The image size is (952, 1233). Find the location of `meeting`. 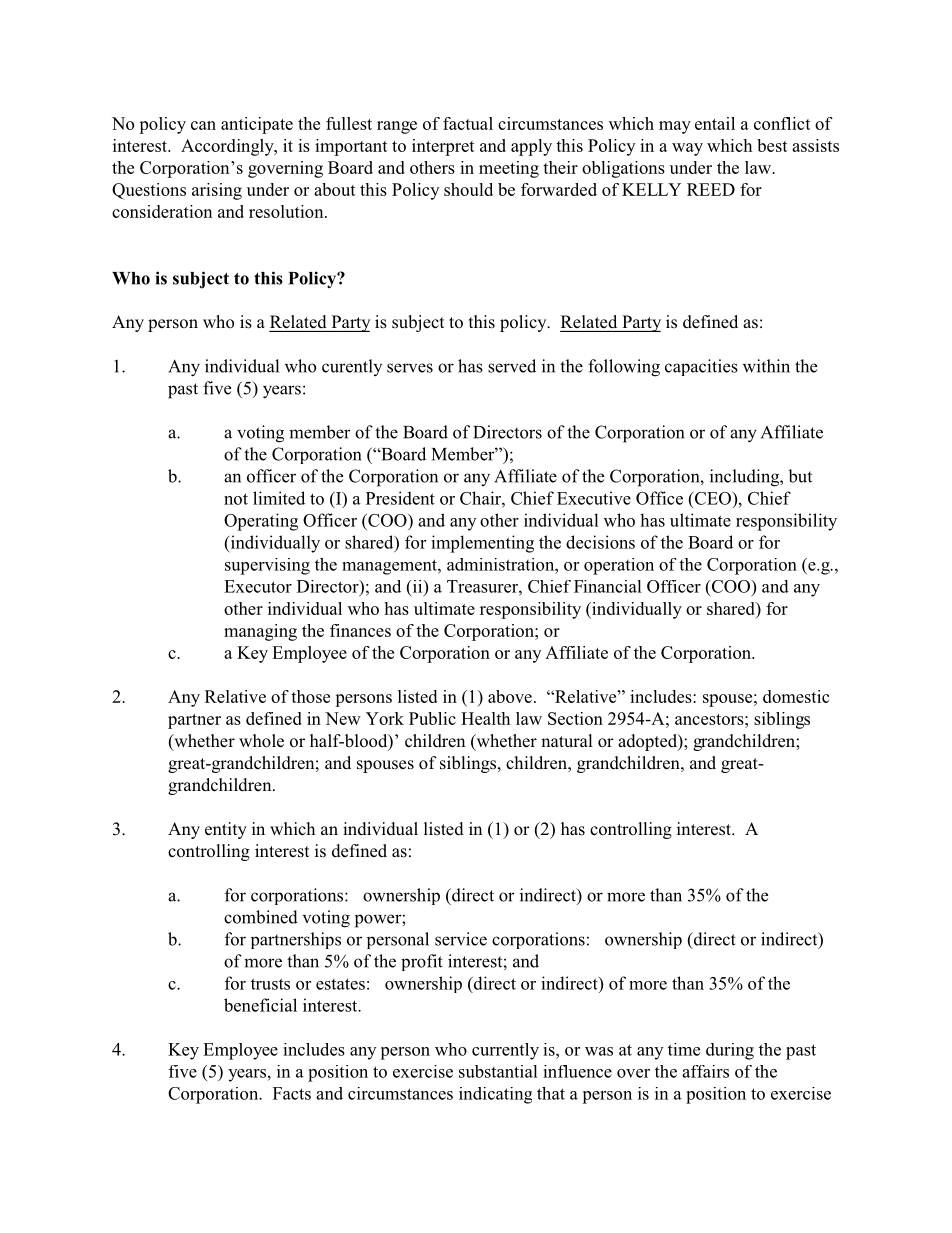

meeting is located at coordinates (509, 169).
